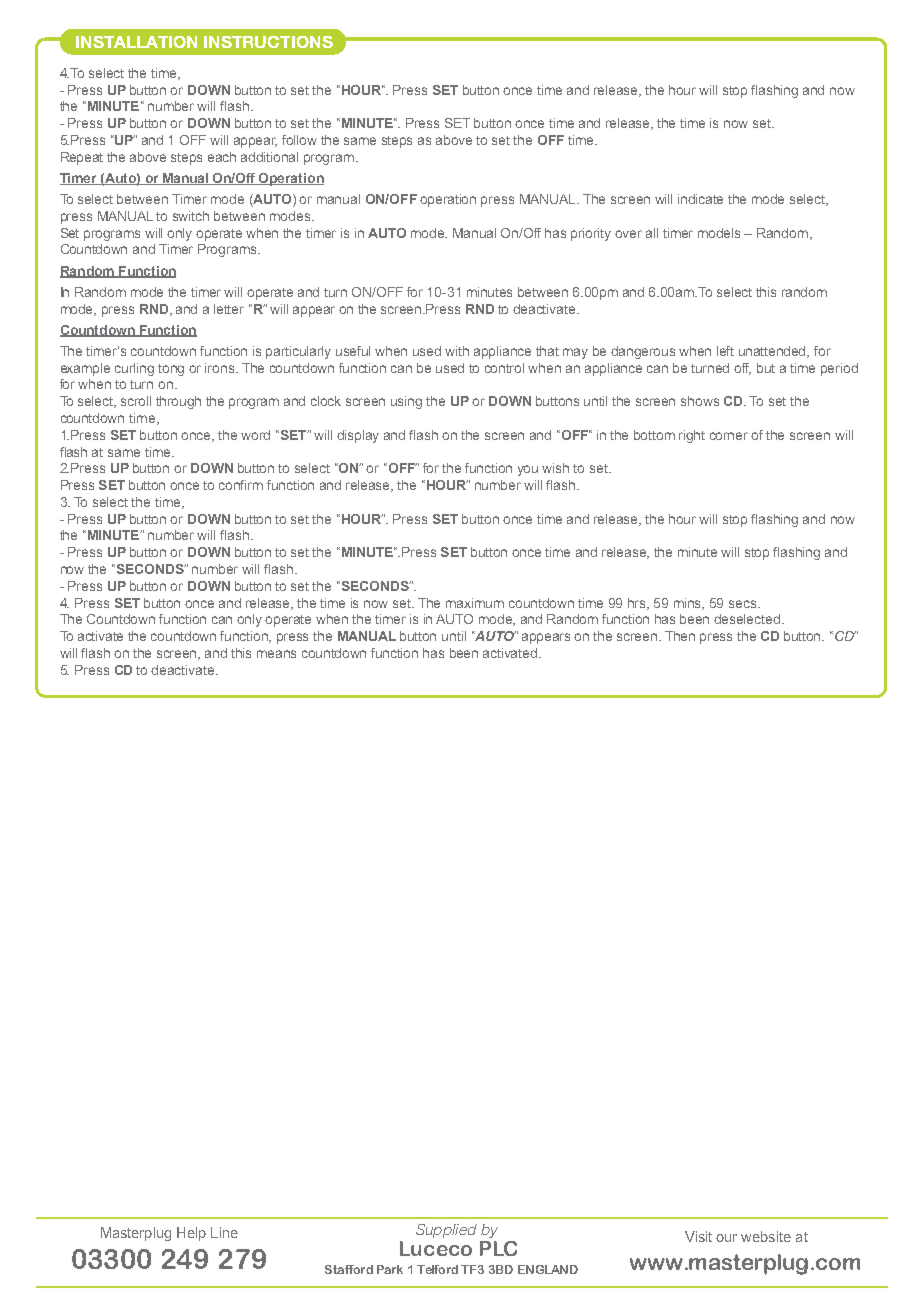 The width and height of the screenshot is (924, 1308). I want to click on means, so click(276, 654).
